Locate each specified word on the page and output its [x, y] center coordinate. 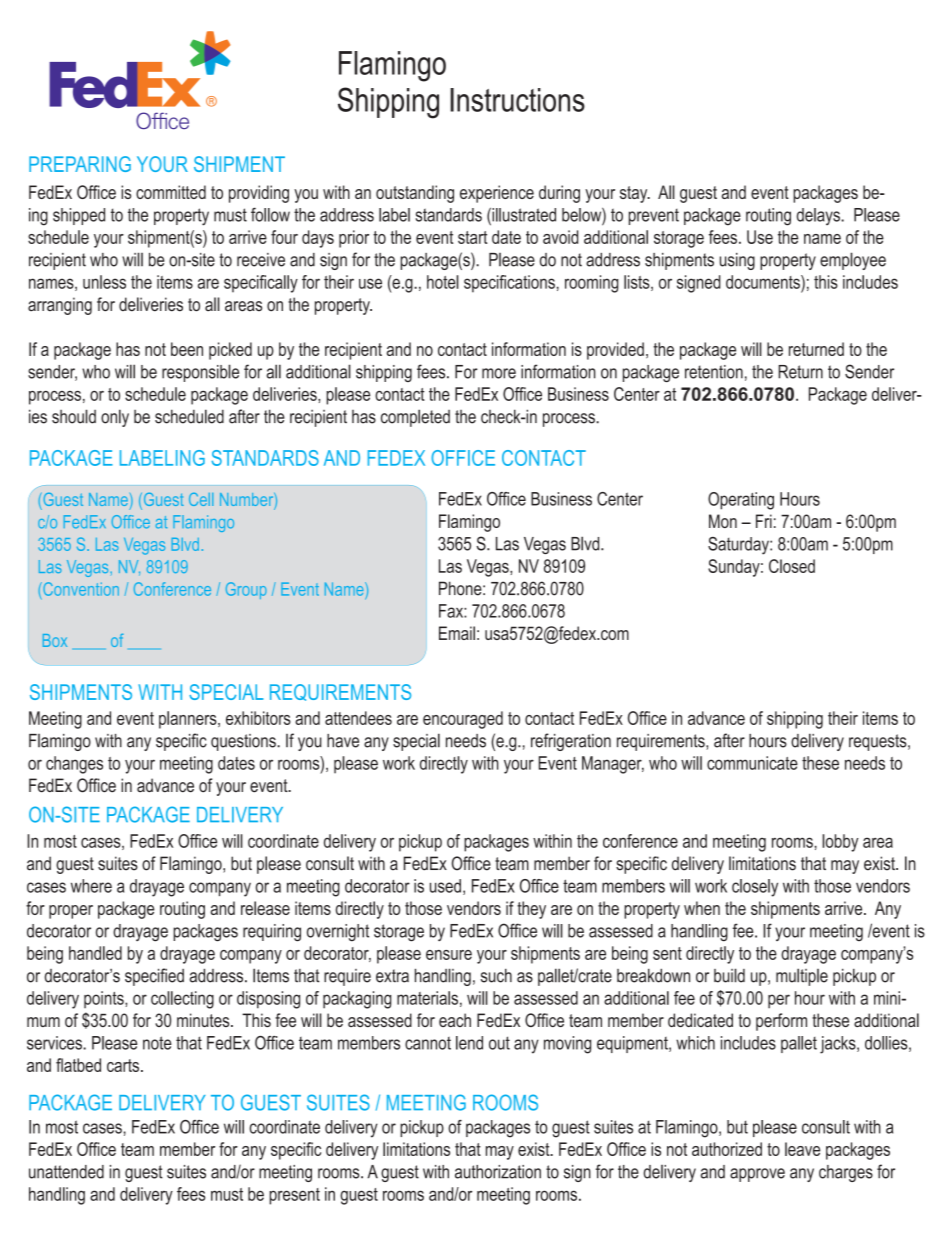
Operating [741, 501]
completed [415, 418]
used [445, 886]
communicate [752, 763]
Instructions [517, 100]
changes [74, 765]
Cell [201, 499]
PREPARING [80, 164]
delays [819, 216]
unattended [66, 1172]
